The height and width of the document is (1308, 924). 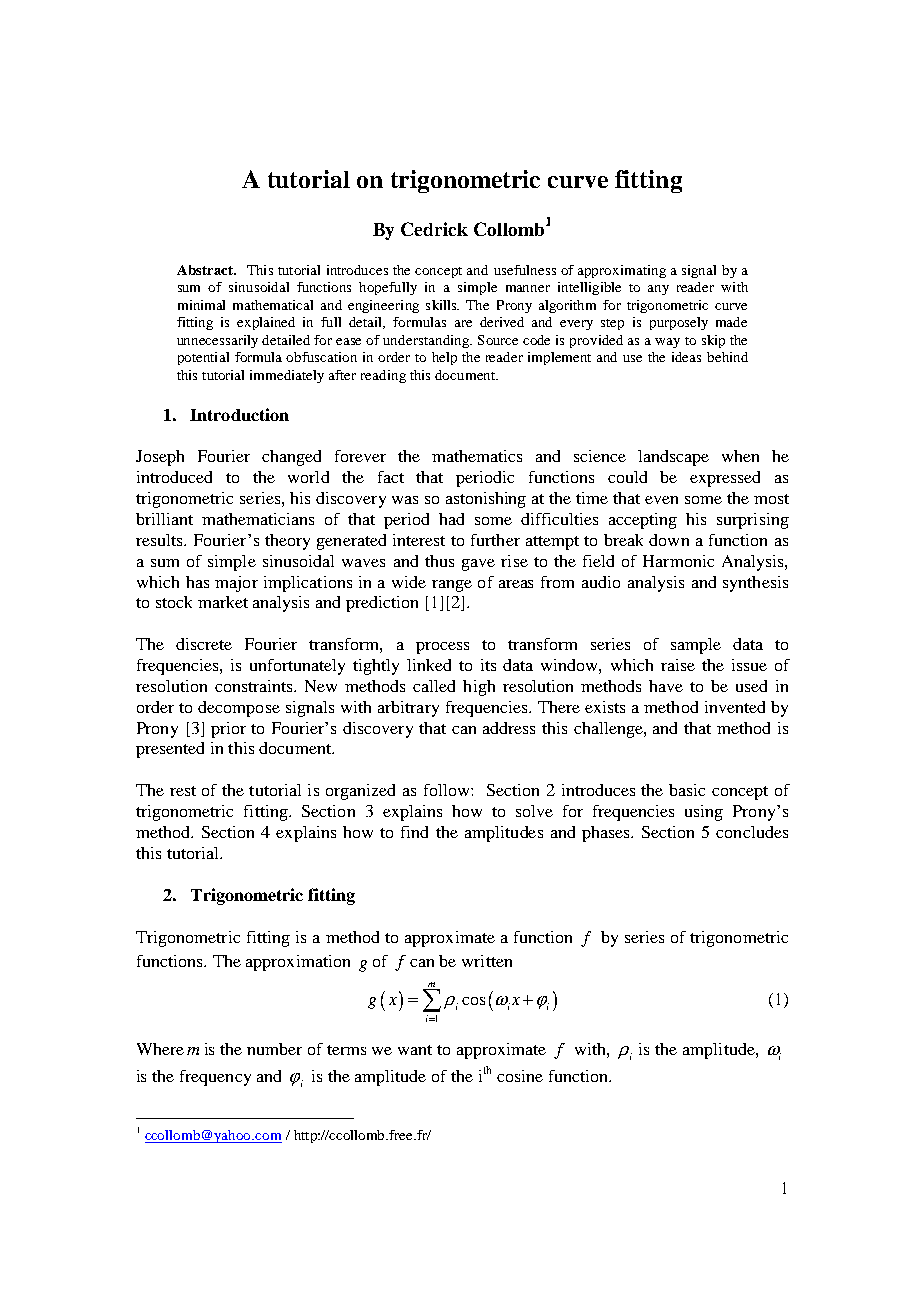 What do you see at coordinates (215, 1078) in the document?
I see `frequency` at bounding box center [215, 1078].
